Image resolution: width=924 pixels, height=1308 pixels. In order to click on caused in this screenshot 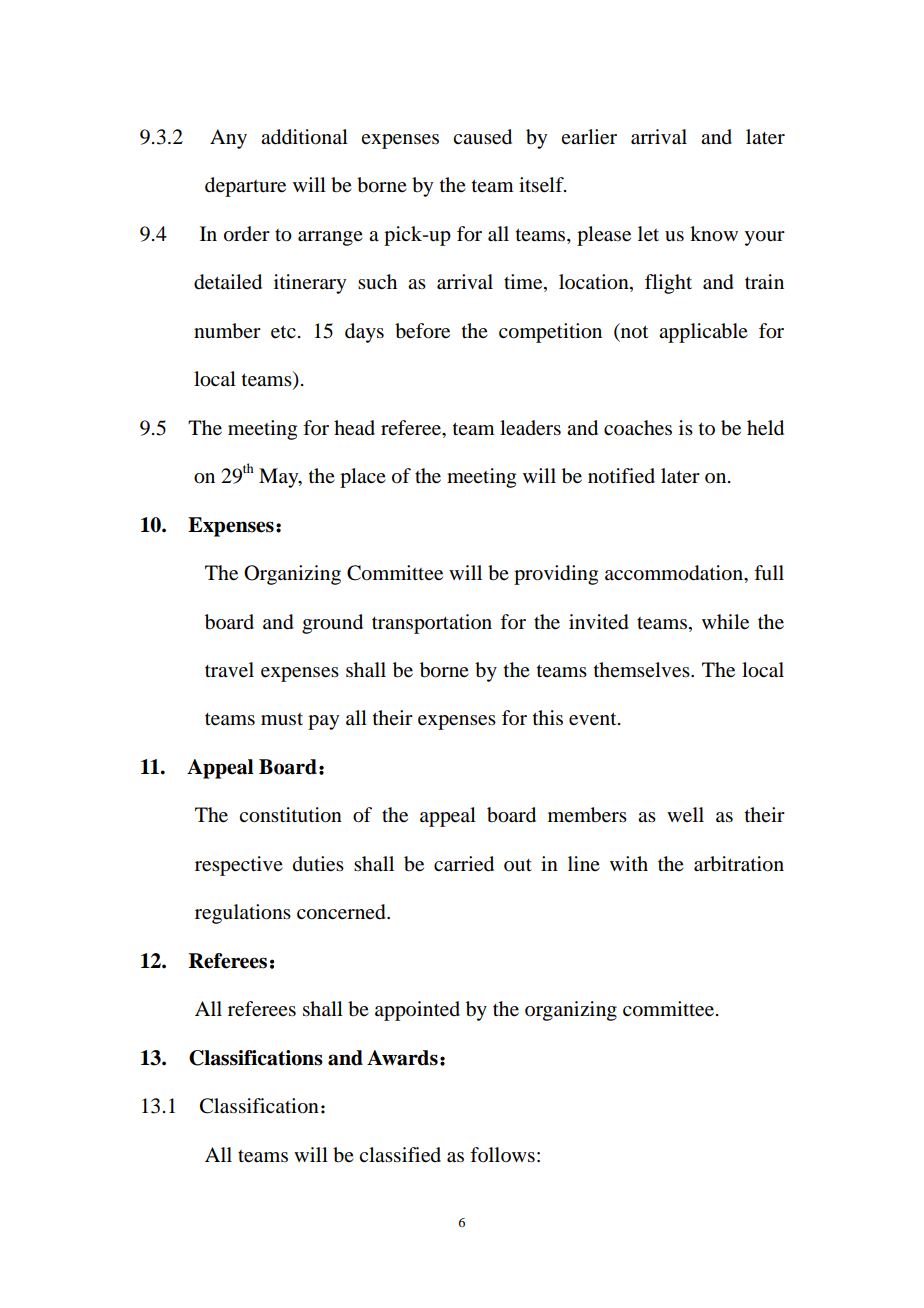, I will do `click(482, 137)`.
